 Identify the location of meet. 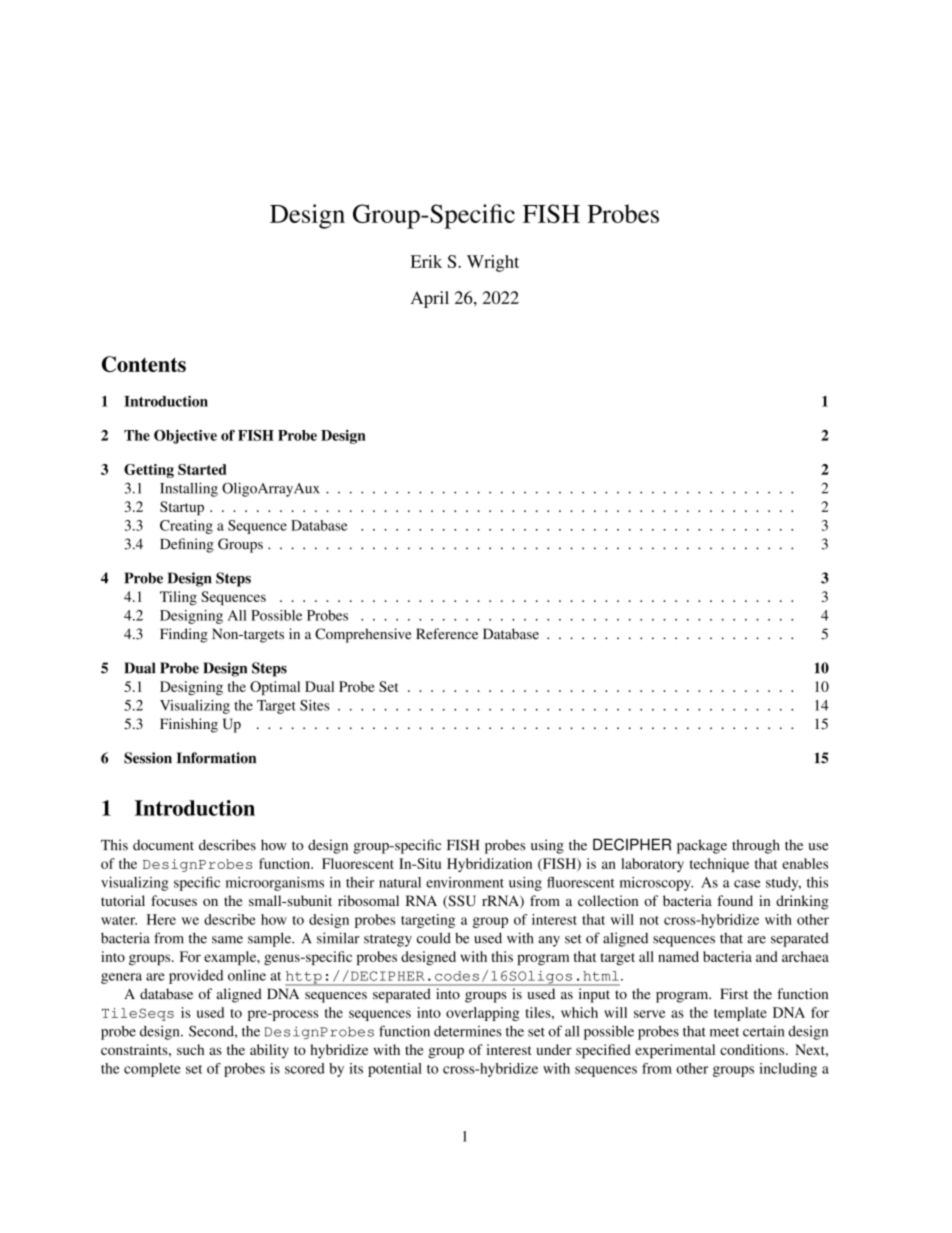
(724, 1032).
